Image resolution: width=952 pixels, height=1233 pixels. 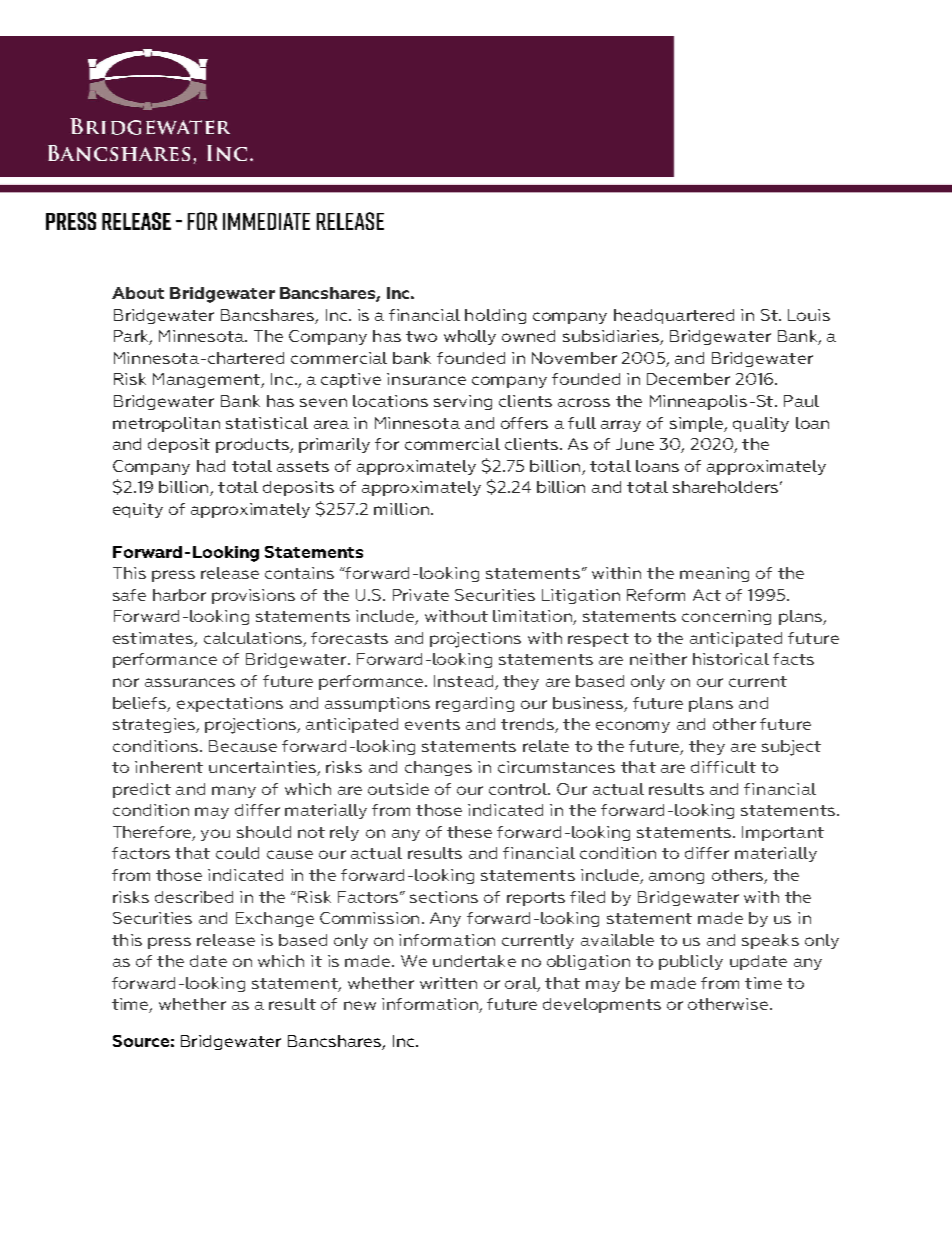 What do you see at coordinates (697, 424) in the image?
I see `simple` at bounding box center [697, 424].
